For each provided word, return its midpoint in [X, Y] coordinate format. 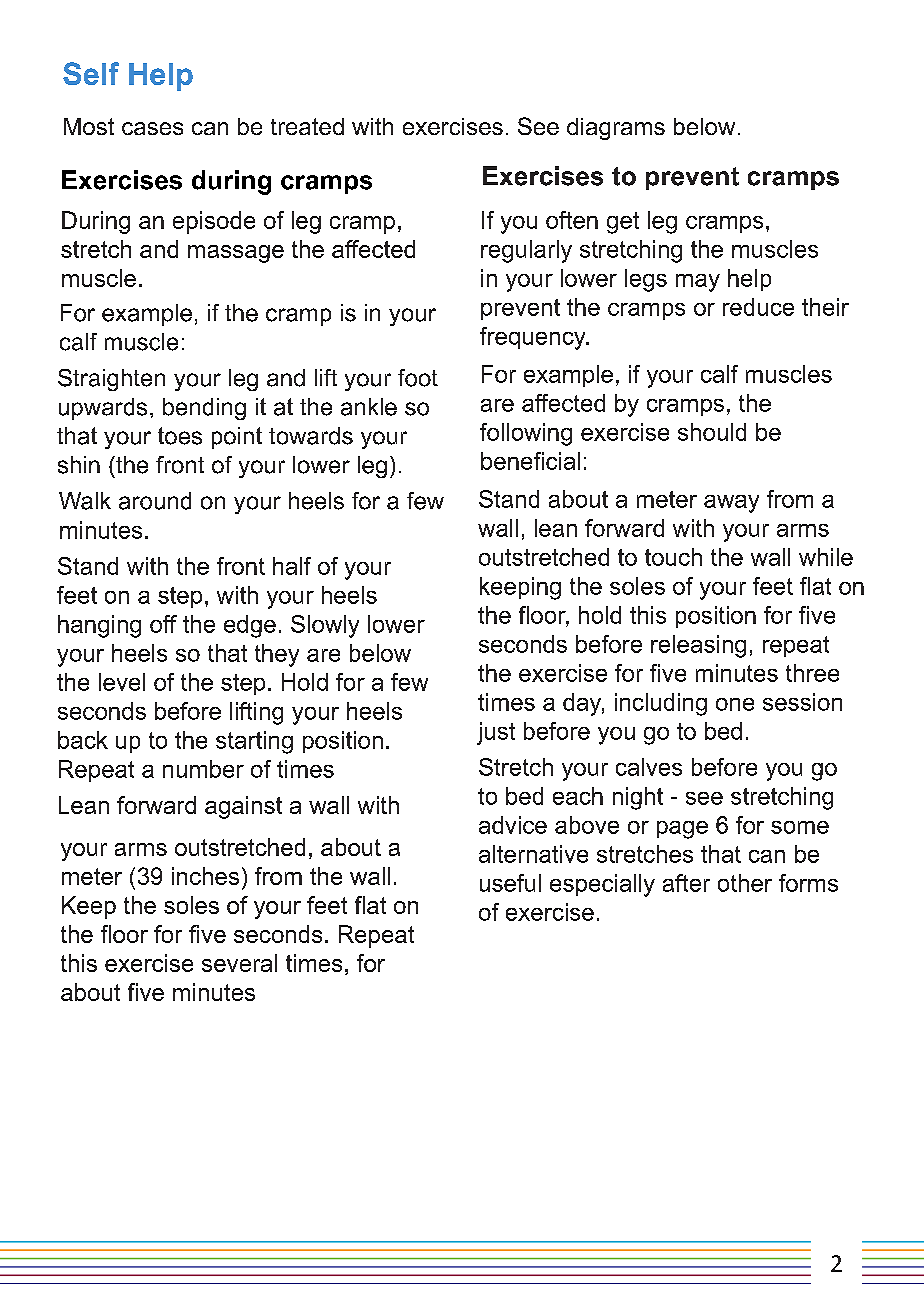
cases [152, 128]
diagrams [616, 129]
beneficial [530, 461]
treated [307, 126]
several [239, 963]
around [155, 501]
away [731, 504]
